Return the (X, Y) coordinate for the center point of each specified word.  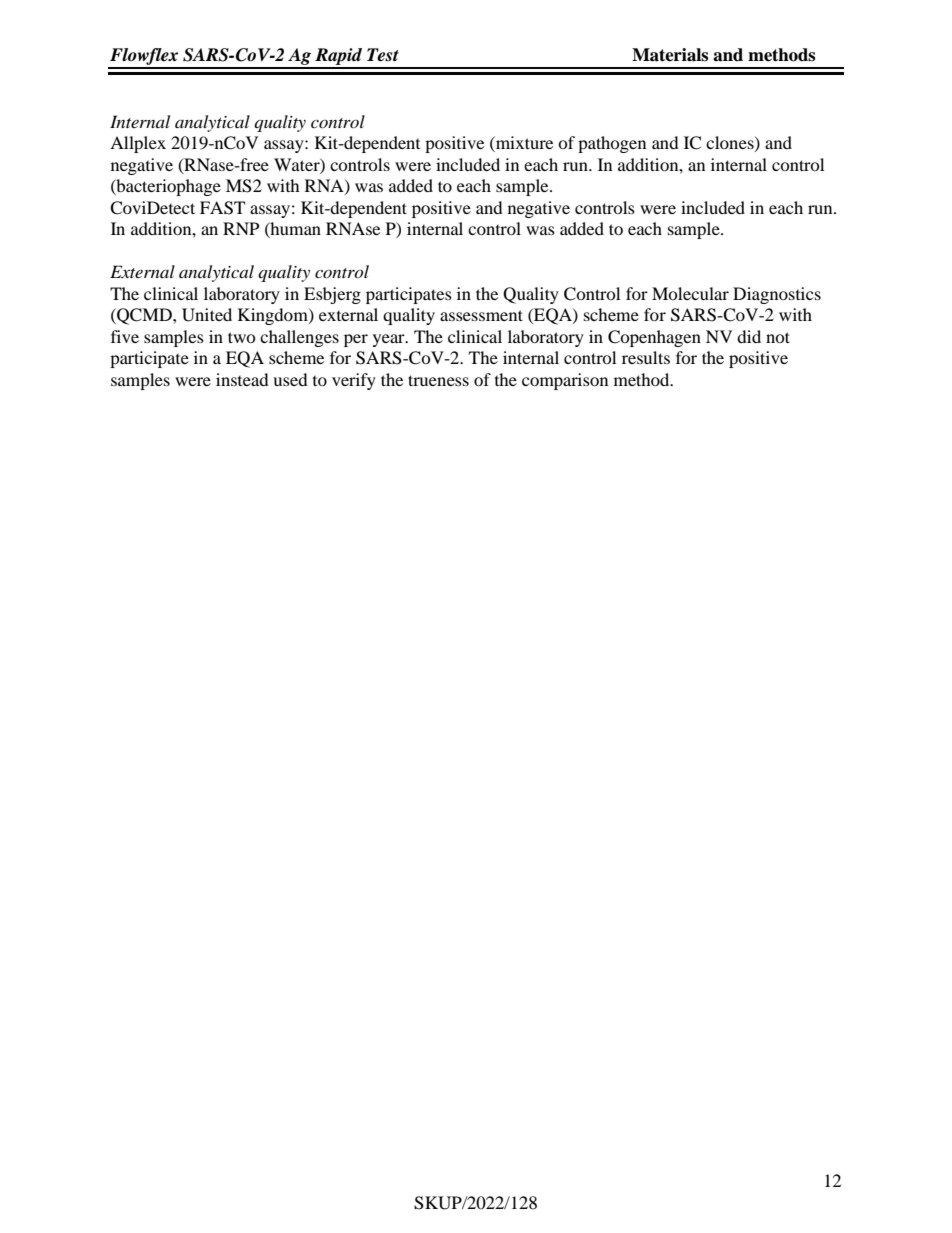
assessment (481, 315)
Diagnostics (777, 295)
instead (242, 379)
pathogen (612, 144)
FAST (222, 208)
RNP (241, 228)
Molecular (690, 293)
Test (383, 55)
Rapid (339, 58)
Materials (670, 55)
